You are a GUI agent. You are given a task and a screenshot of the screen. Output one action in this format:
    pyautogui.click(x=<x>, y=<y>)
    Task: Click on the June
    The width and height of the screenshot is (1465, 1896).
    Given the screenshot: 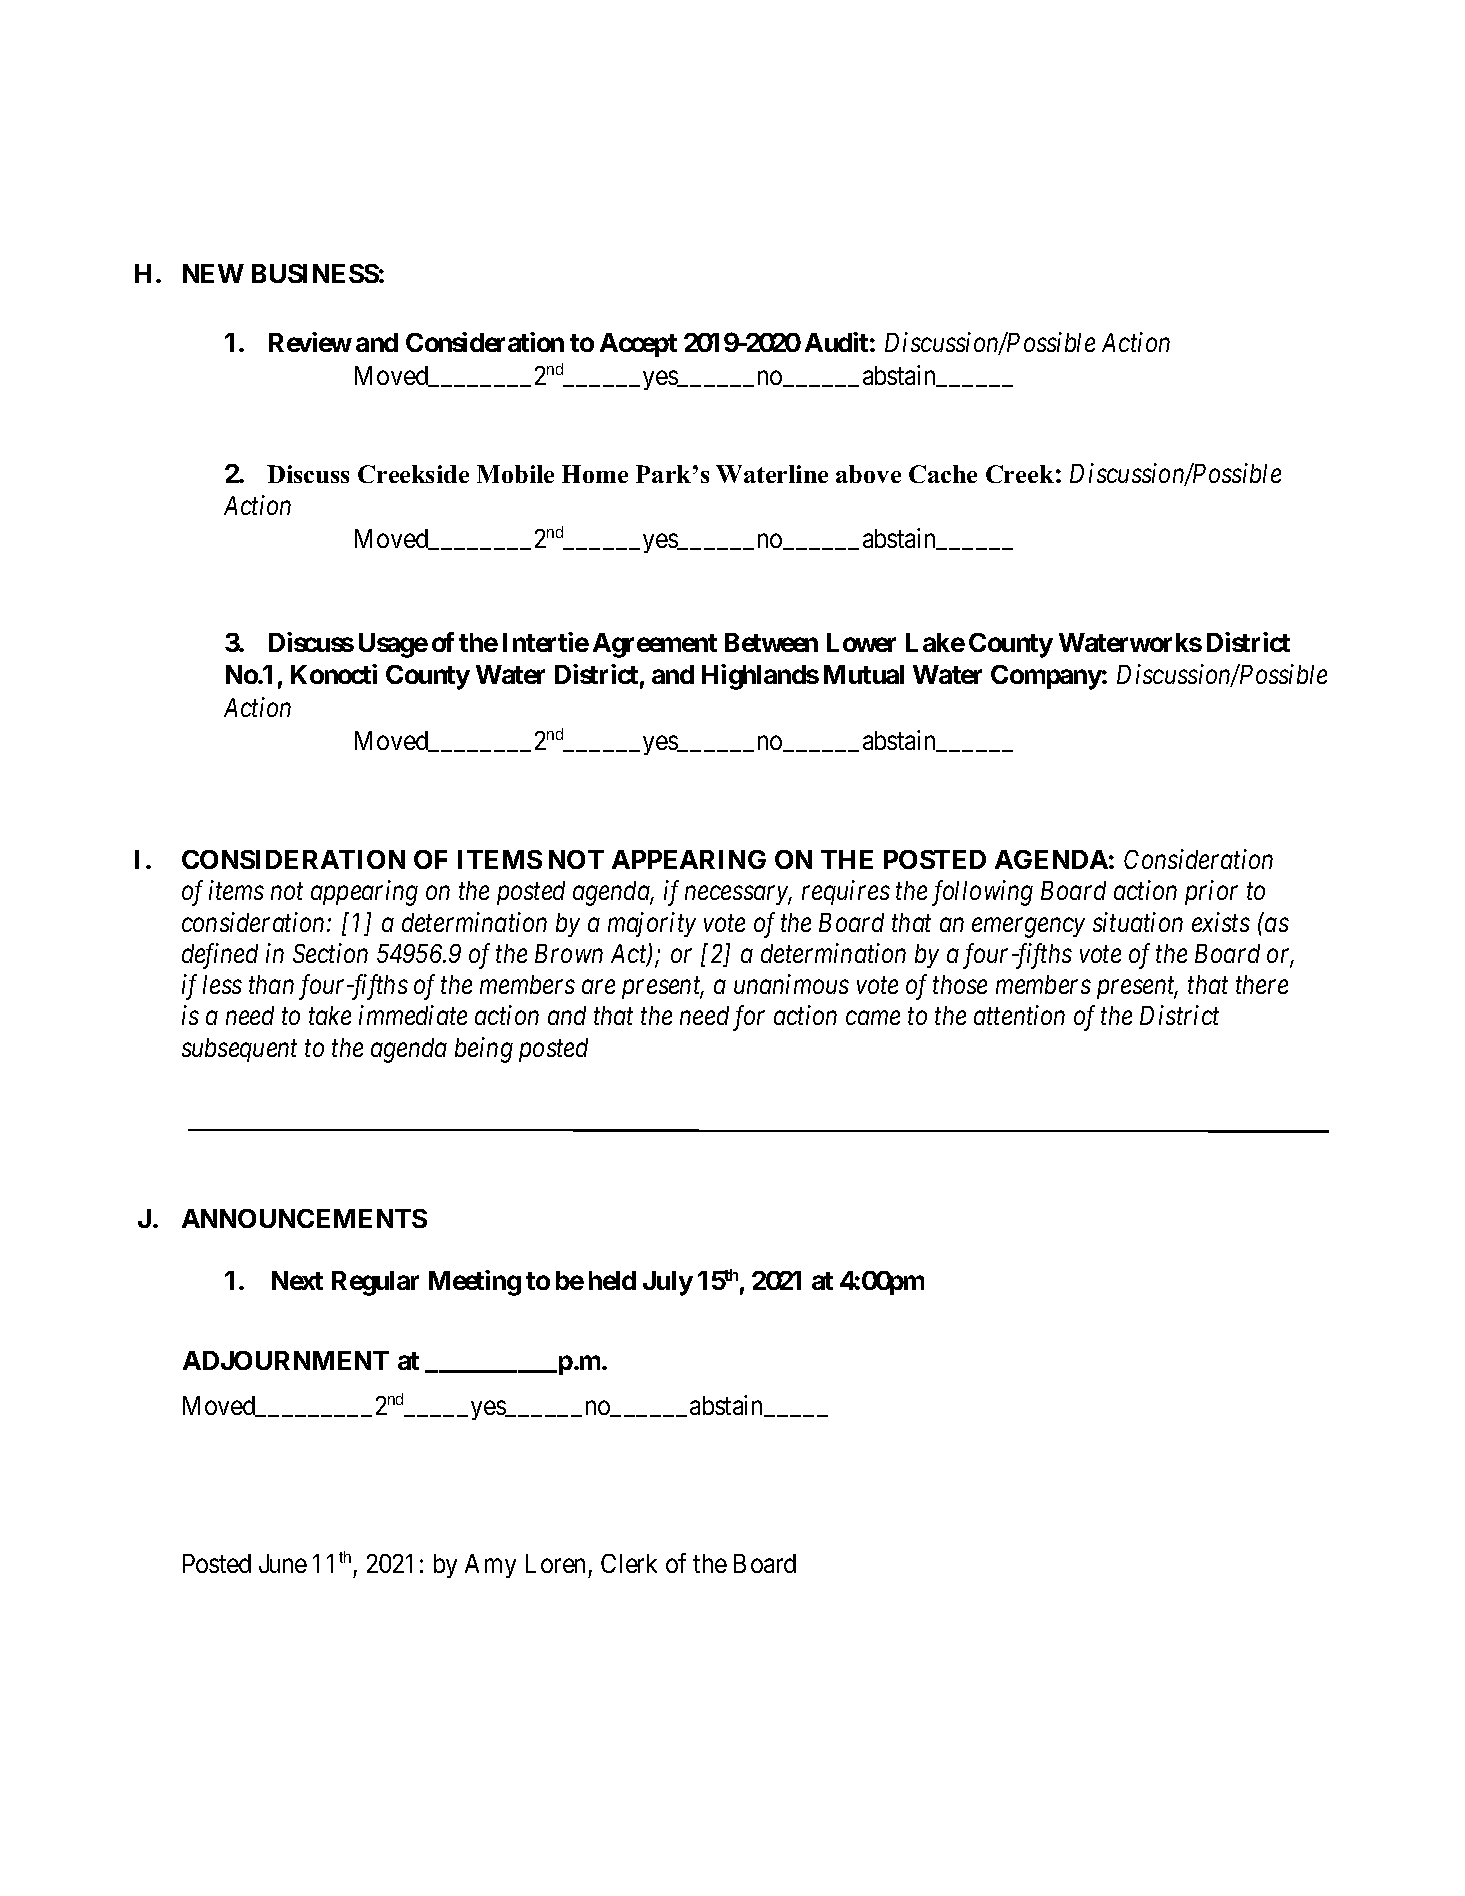 What is the action you would take?
    pyautogui.click(x=283, y=1563)
